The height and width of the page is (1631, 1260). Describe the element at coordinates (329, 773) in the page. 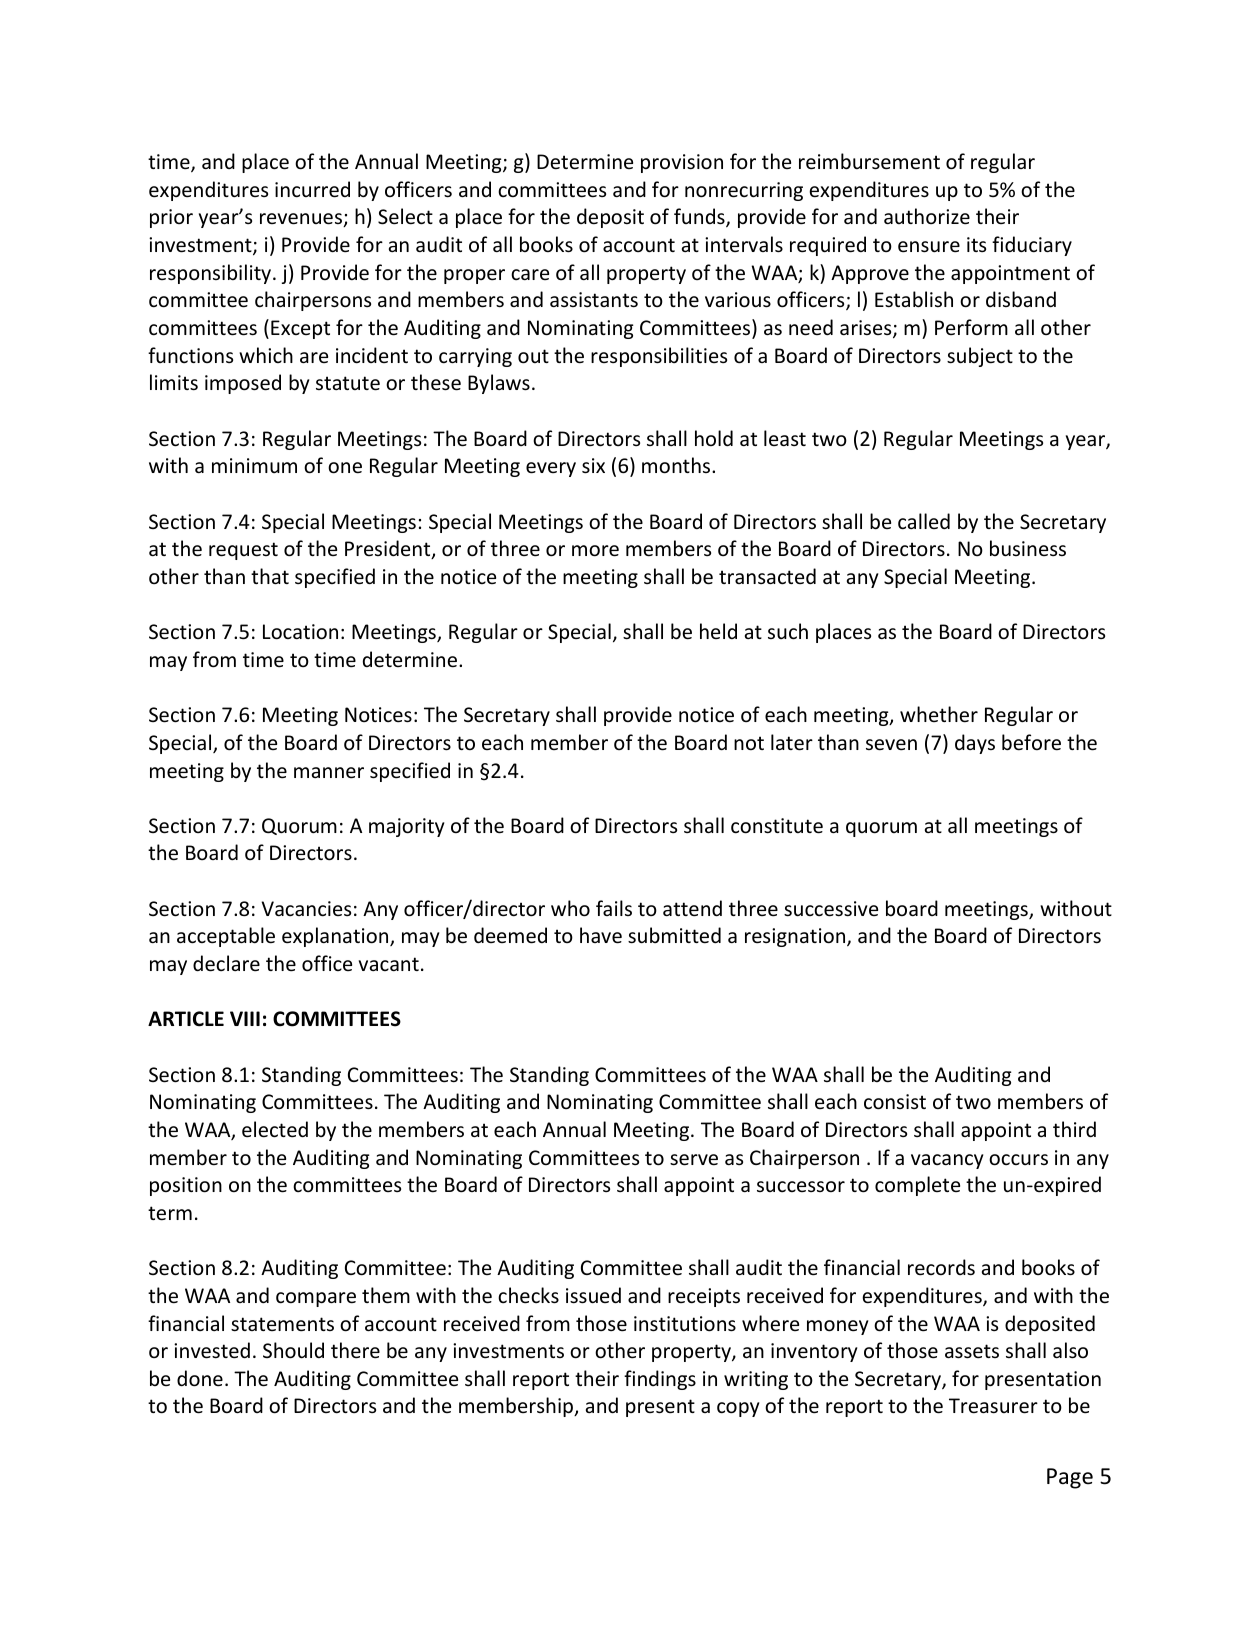

I see `manner` at that location.
